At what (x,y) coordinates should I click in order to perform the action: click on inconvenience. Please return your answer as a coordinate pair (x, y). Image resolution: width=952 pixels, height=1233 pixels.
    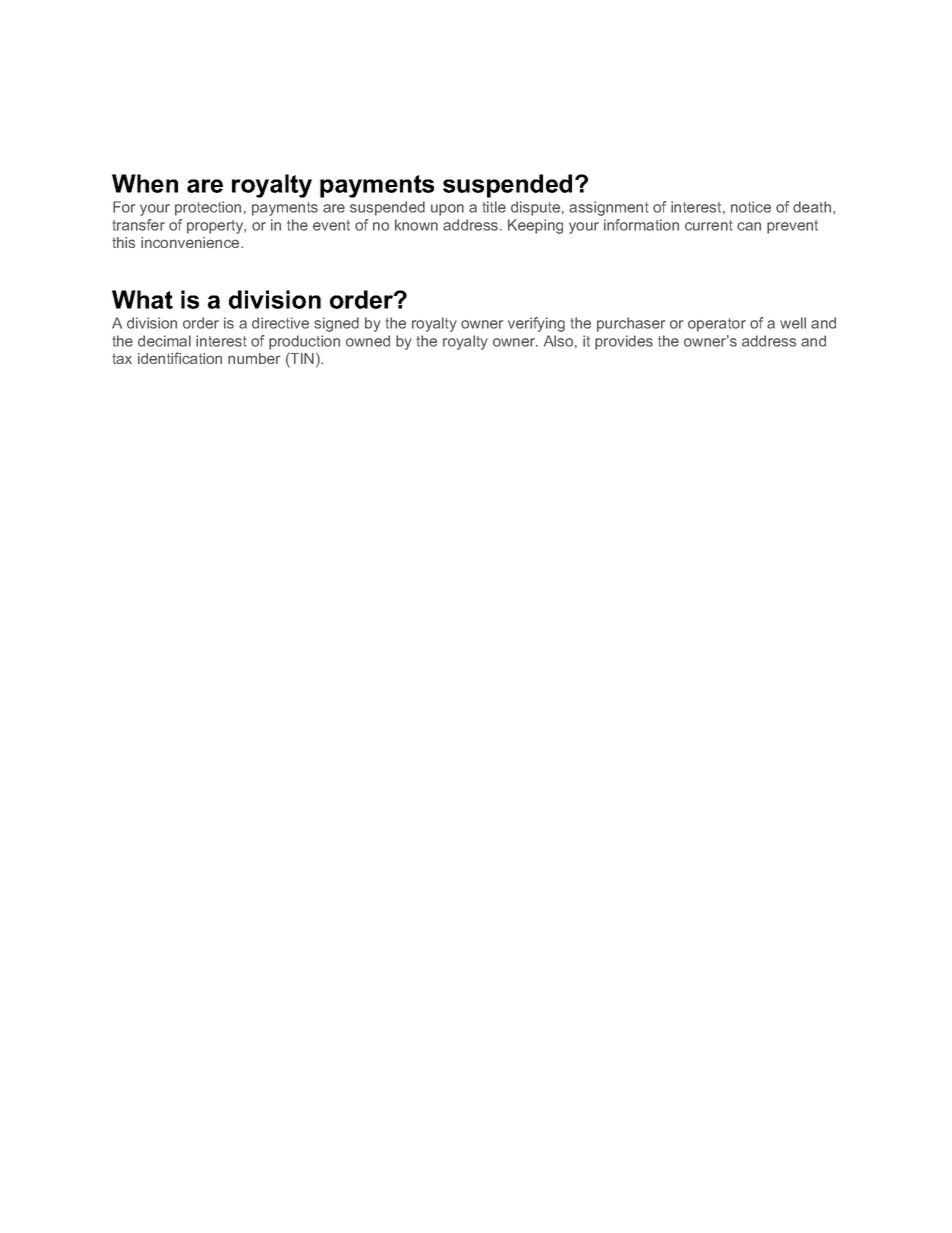
    Looking at the image, I should click on (191, 242).
